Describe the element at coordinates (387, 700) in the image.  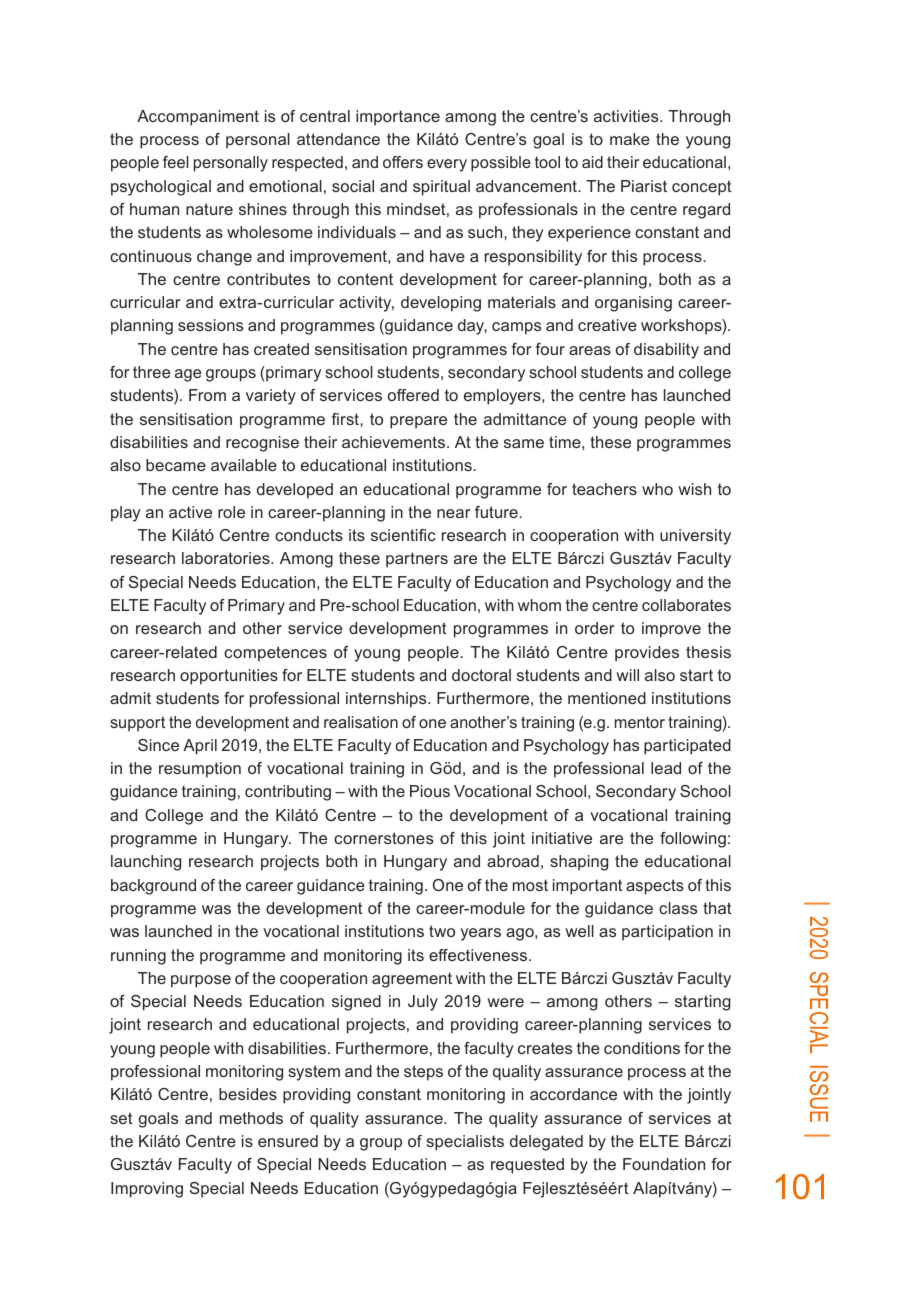
I see `internships` at that location.
